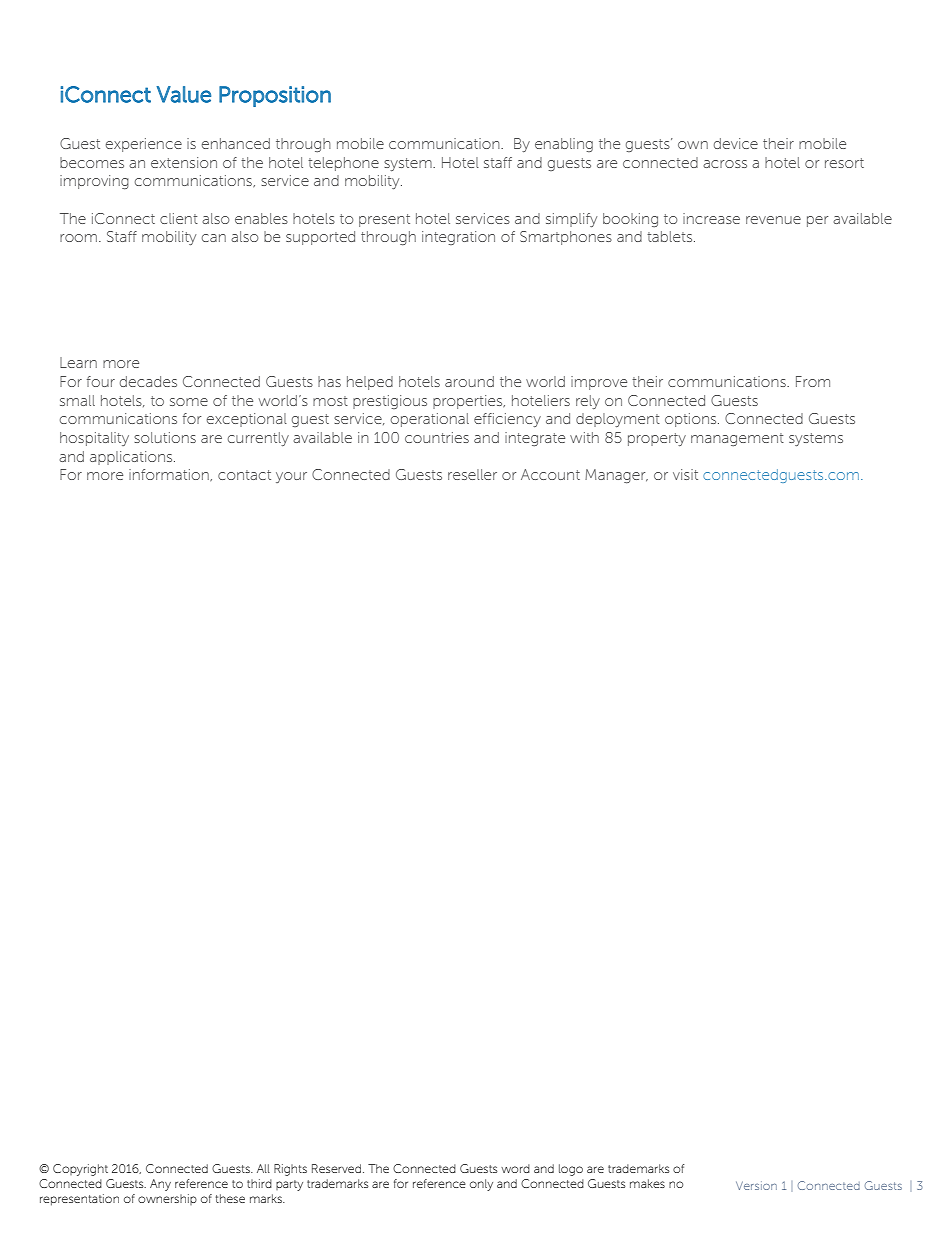 The image size is (952, 1233). I want to click on enabling, so click(564, 145).
